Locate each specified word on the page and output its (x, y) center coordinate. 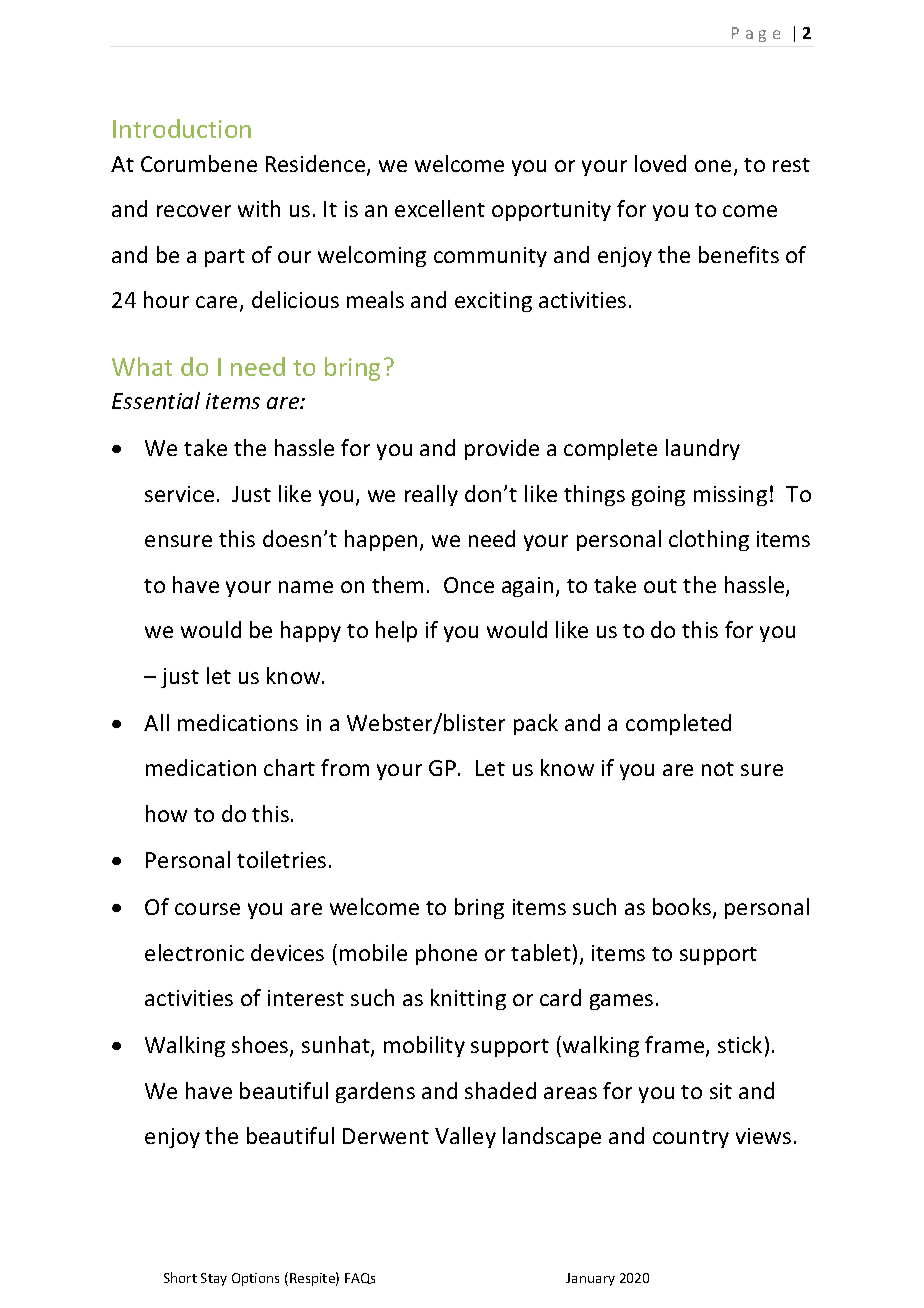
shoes (261, 1046)
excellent (440, 208)
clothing (709, 540)
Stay (214, 1279)
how (166, 813)
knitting (468, 999)
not (718, 769)
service (179, 494)
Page (756, 34)
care (216, 302)
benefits (739, 254)
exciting (493, 302)
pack (536, 724)
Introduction (182, 128)
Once (469, 585)
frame (676, 1046)
